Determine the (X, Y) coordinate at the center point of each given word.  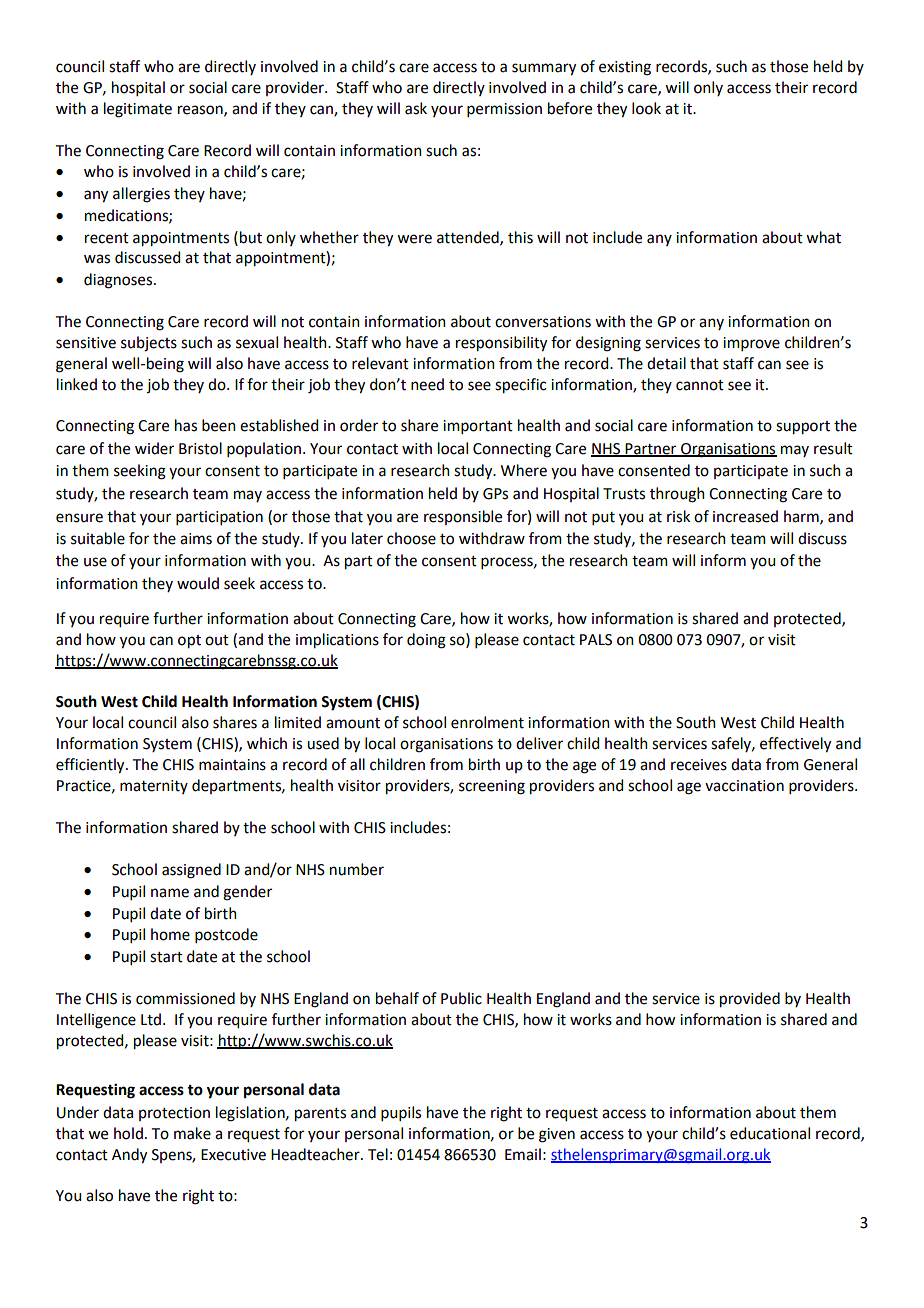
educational (770, 1133)
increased (745, 516)
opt (189, 642)
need (427, 384)
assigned (191, 871)
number (357, 869)
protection (174, 1114)
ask (416, 108)
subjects (149, 344)
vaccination (744, 786)
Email (523, 1154)
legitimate (138, 110)
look (646, 108)
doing (426, 641)
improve (751, 344)
